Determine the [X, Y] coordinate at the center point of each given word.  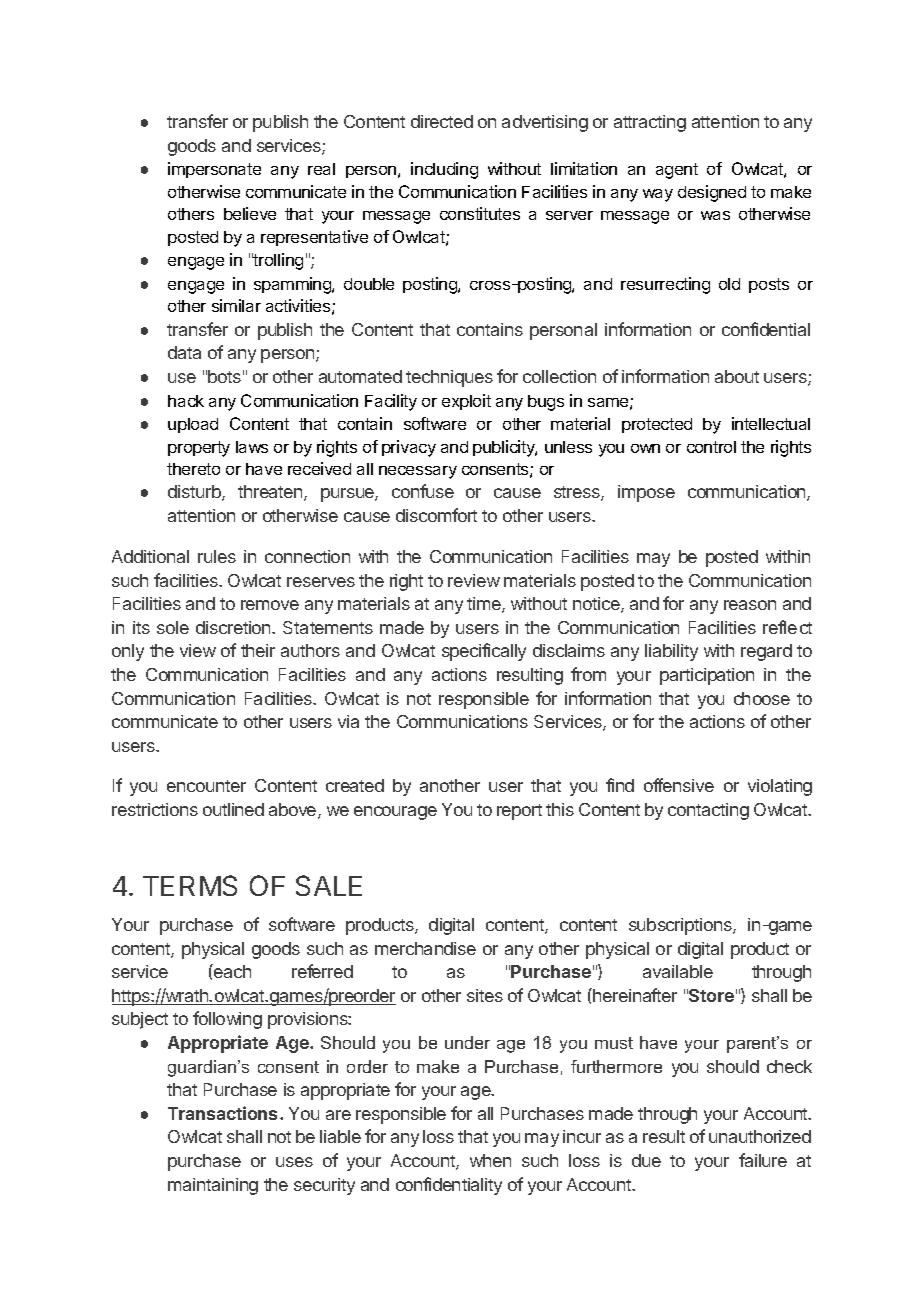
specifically [484, 652]
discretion [234, 627]
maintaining [213, 1186]
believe [250, 213]
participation [707, 676]
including [444, 170]
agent [677, 171]
